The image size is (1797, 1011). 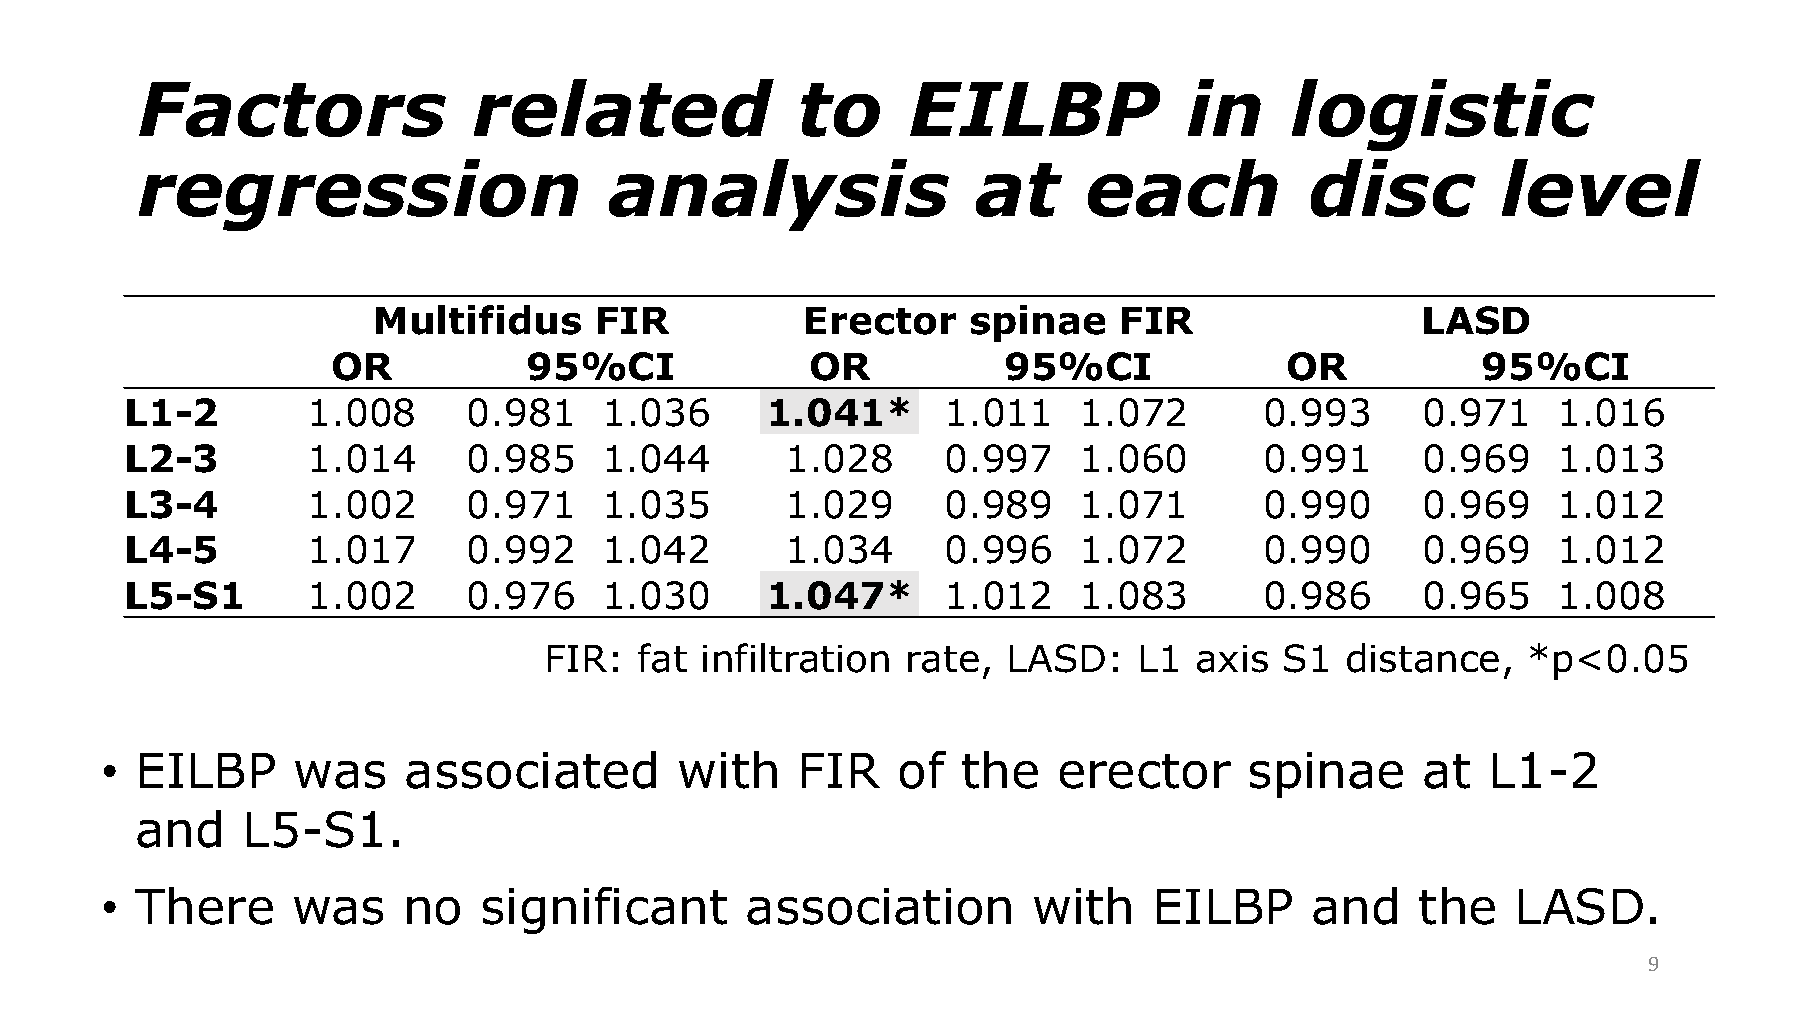 I want to click on logistic, so click(x=1443, y=115).
